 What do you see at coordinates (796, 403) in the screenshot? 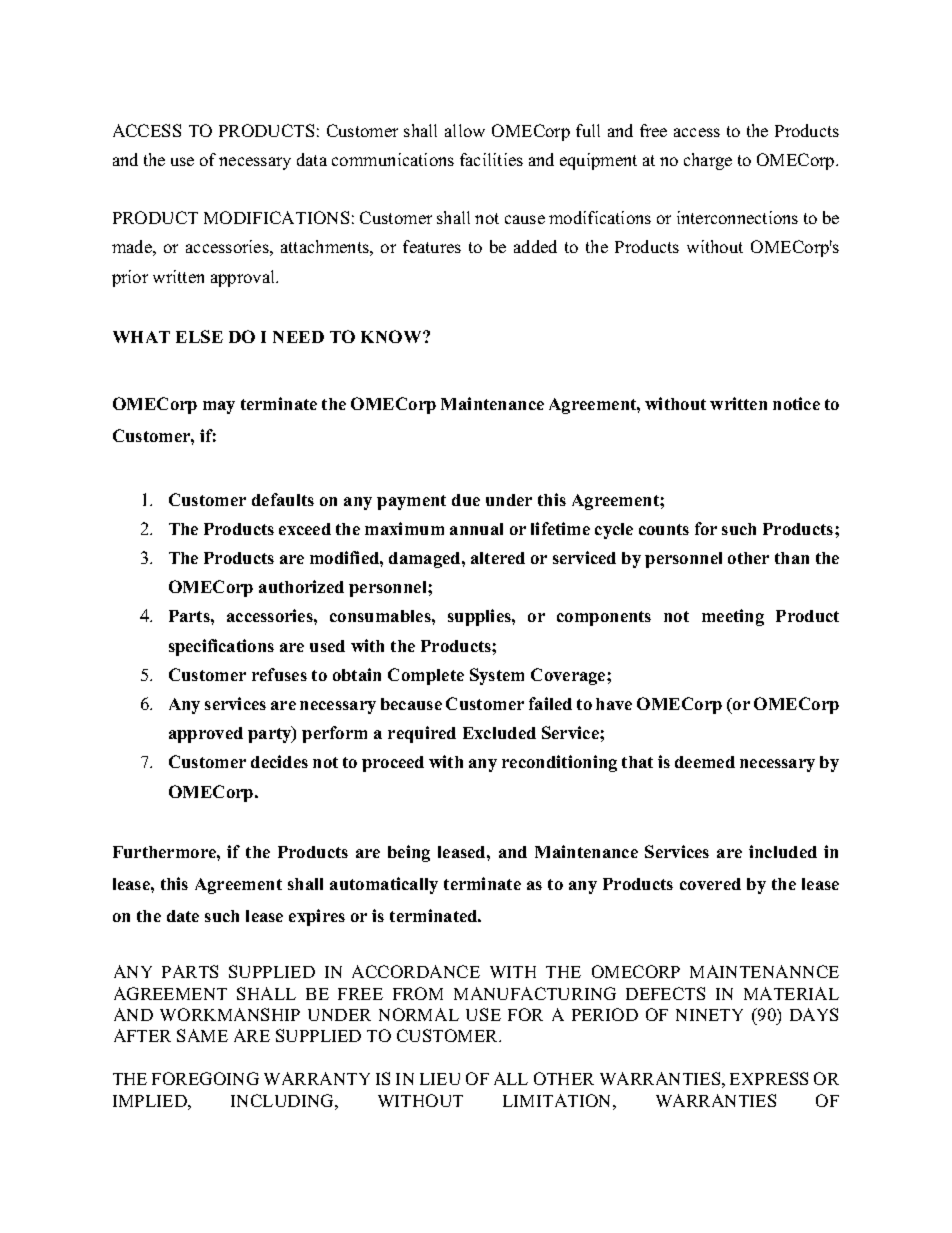
I see `notice` at bounding box center [796, 403].
